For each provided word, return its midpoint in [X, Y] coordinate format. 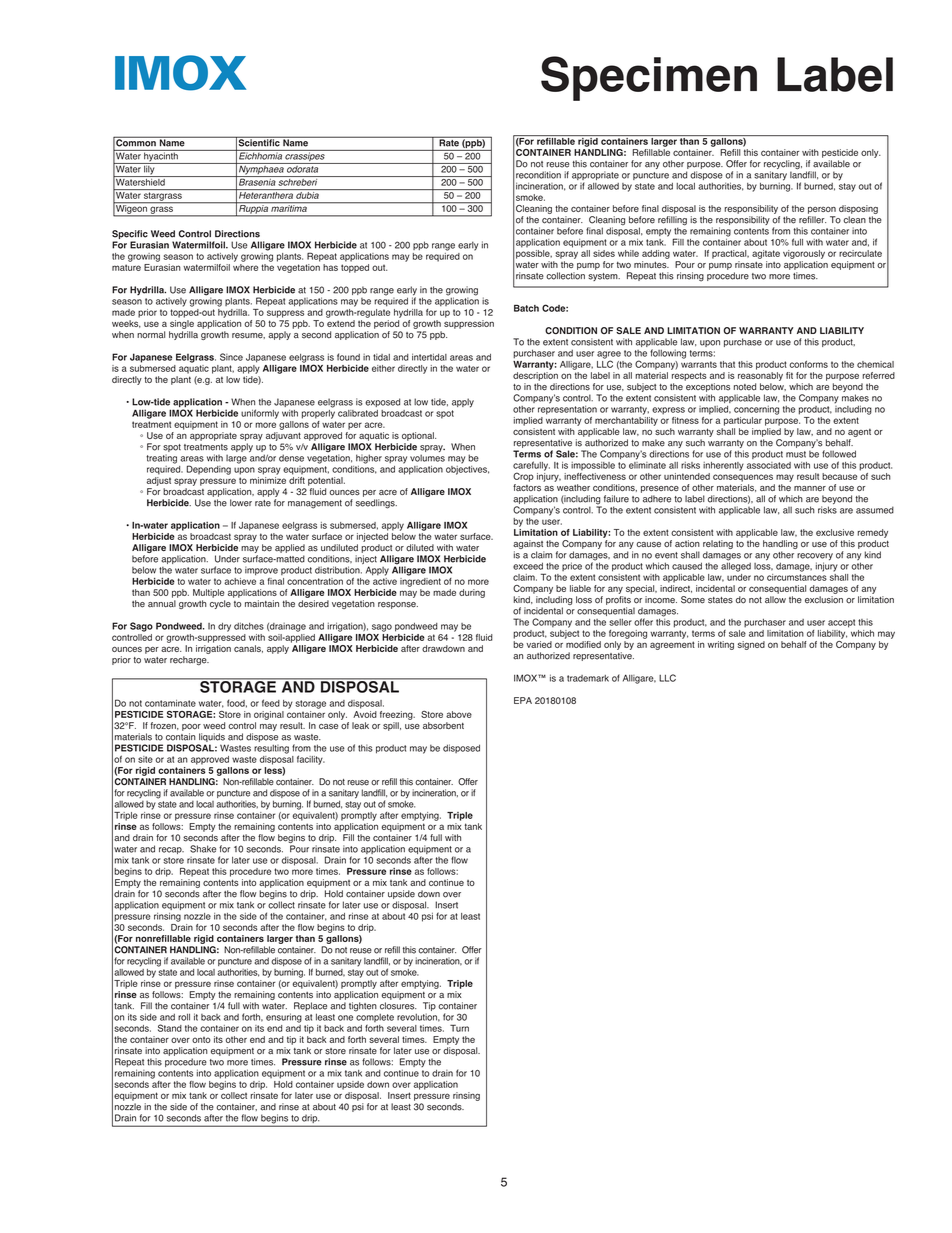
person [822, 210]
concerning [756, 410]
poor [191, 727]
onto [201, 1040]
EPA [523, 700]
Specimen [649, 78]
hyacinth [161, 157]
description [535, 376]
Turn [459, 1028]
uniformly [260, 414]
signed [751, 645]
